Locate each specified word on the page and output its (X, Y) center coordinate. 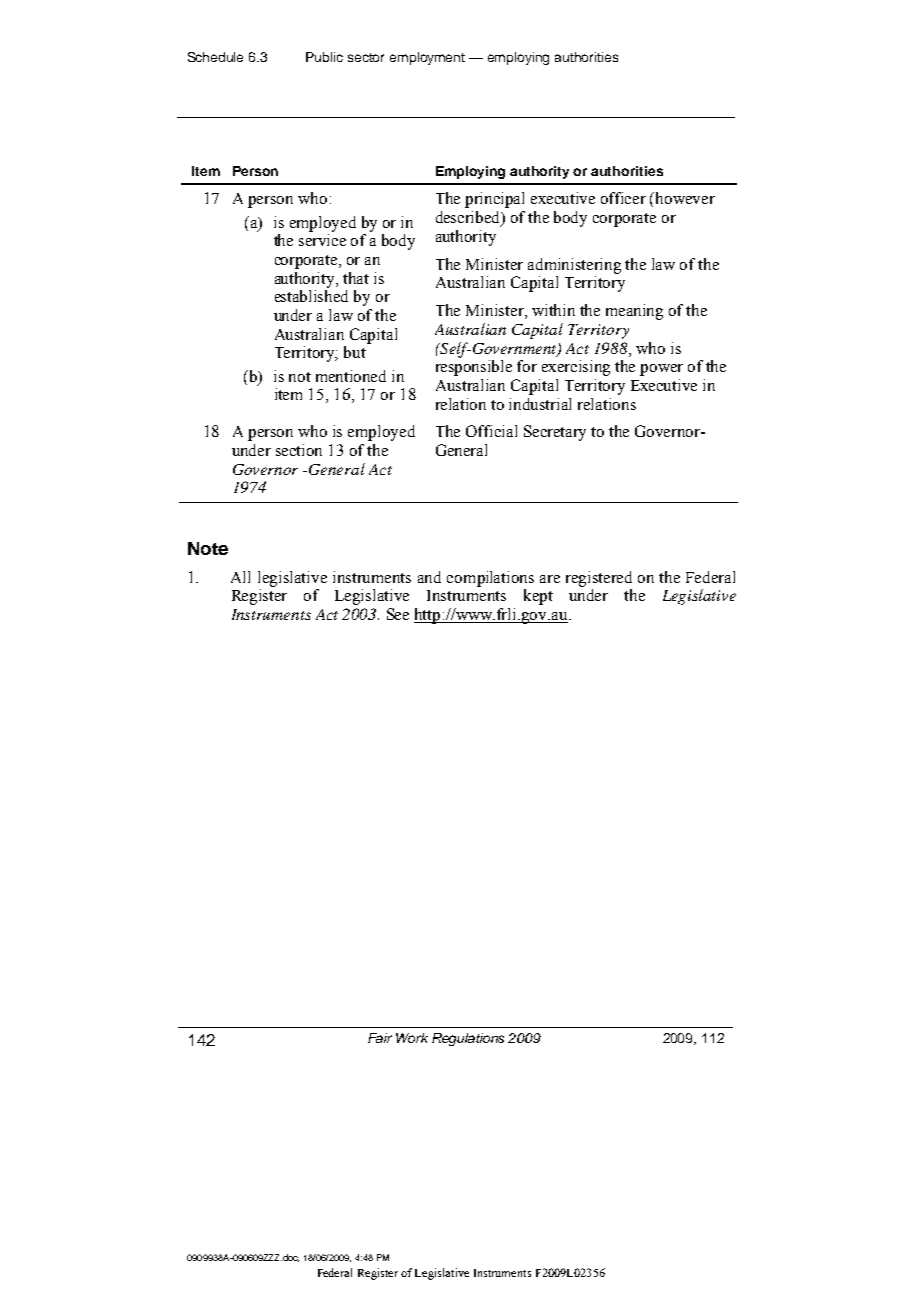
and (429, 577)
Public (324, 57)
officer (623, 198)
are (550, 579)
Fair (380, 1038)
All (240, 577)
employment (427, 58)
